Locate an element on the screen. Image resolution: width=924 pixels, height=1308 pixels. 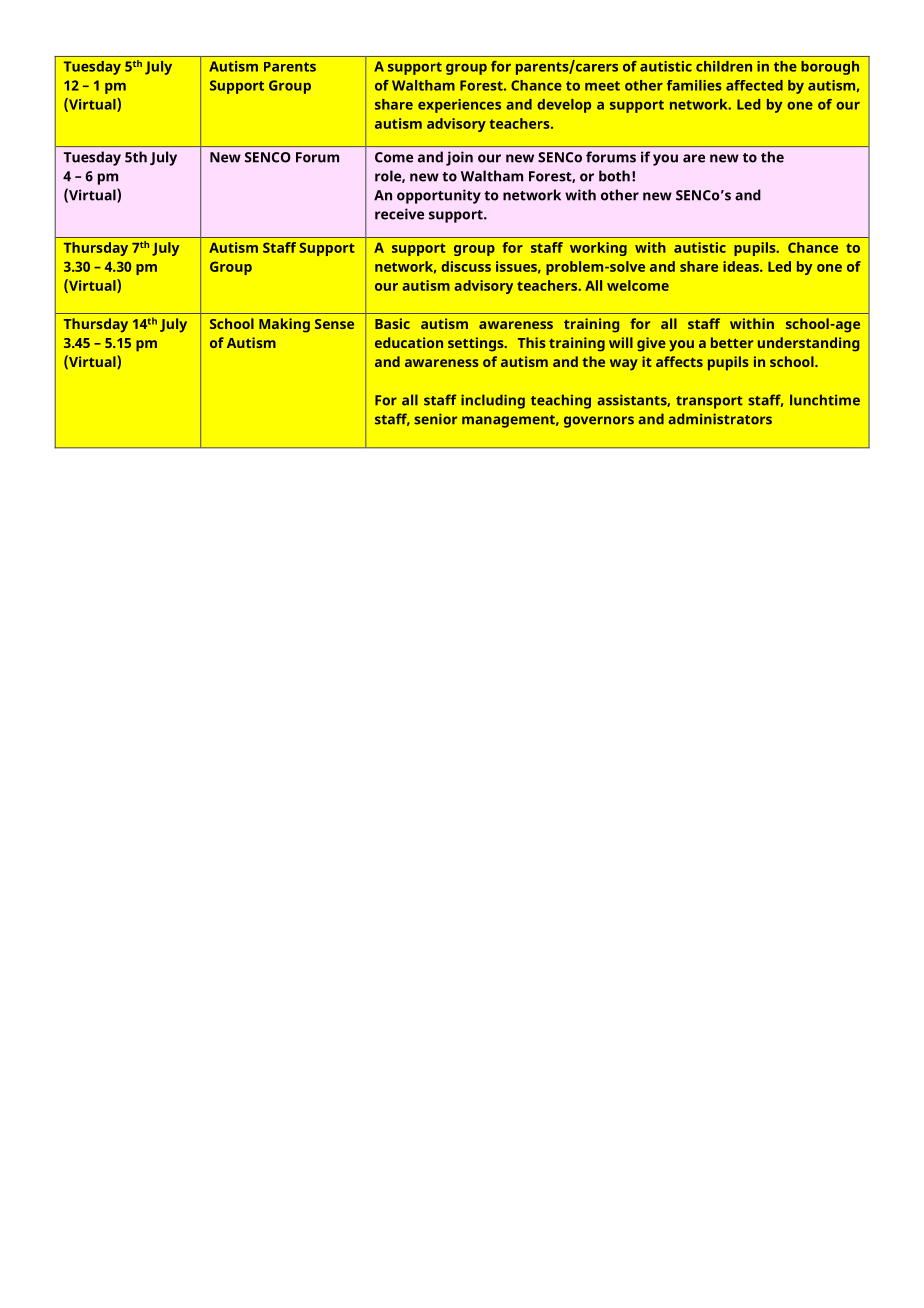
better is located at coordinates (732, 342).
